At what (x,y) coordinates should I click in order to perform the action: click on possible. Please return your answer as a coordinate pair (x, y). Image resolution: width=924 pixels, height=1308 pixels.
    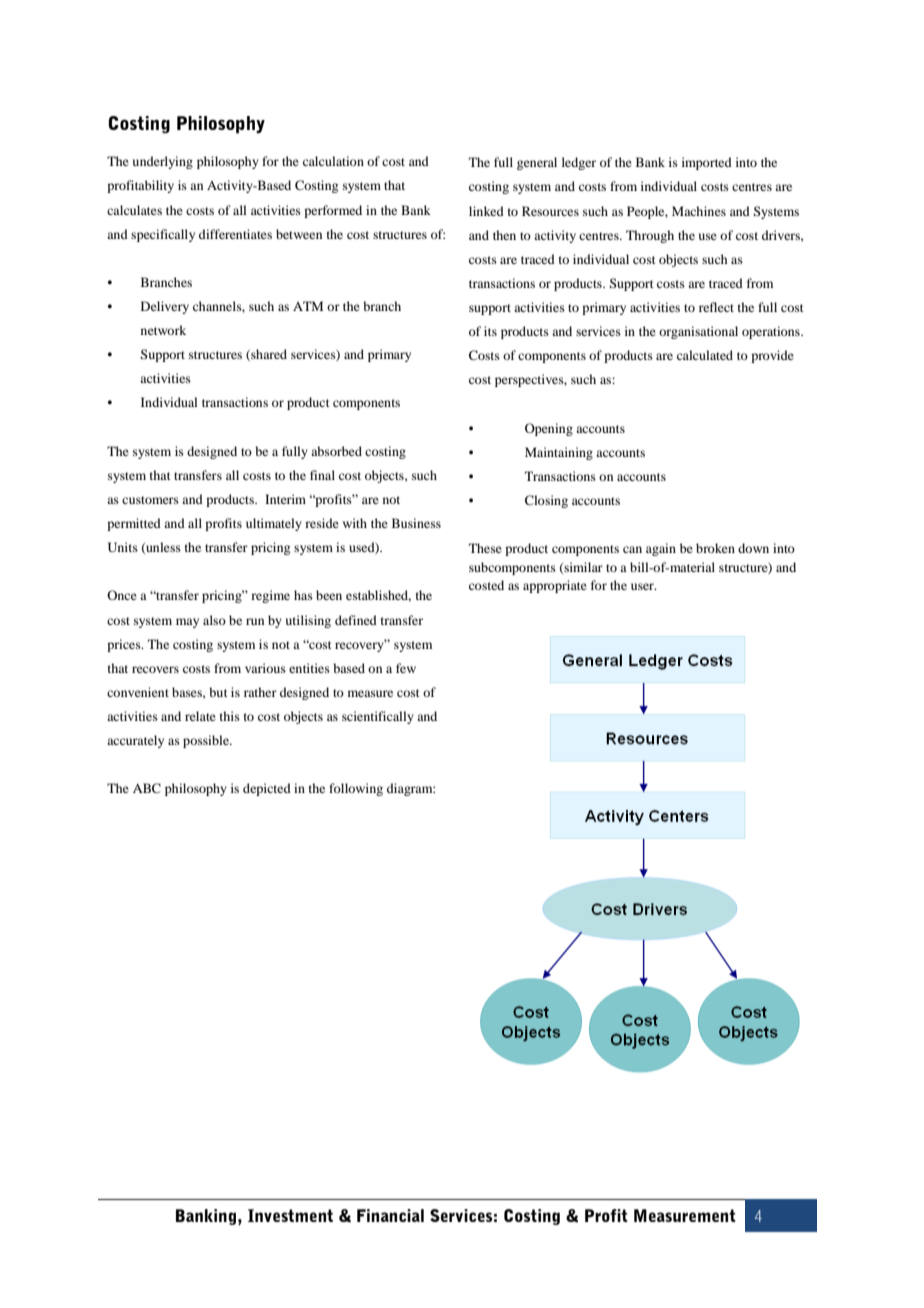
    Looking at the image, I should click on (207, 741).
